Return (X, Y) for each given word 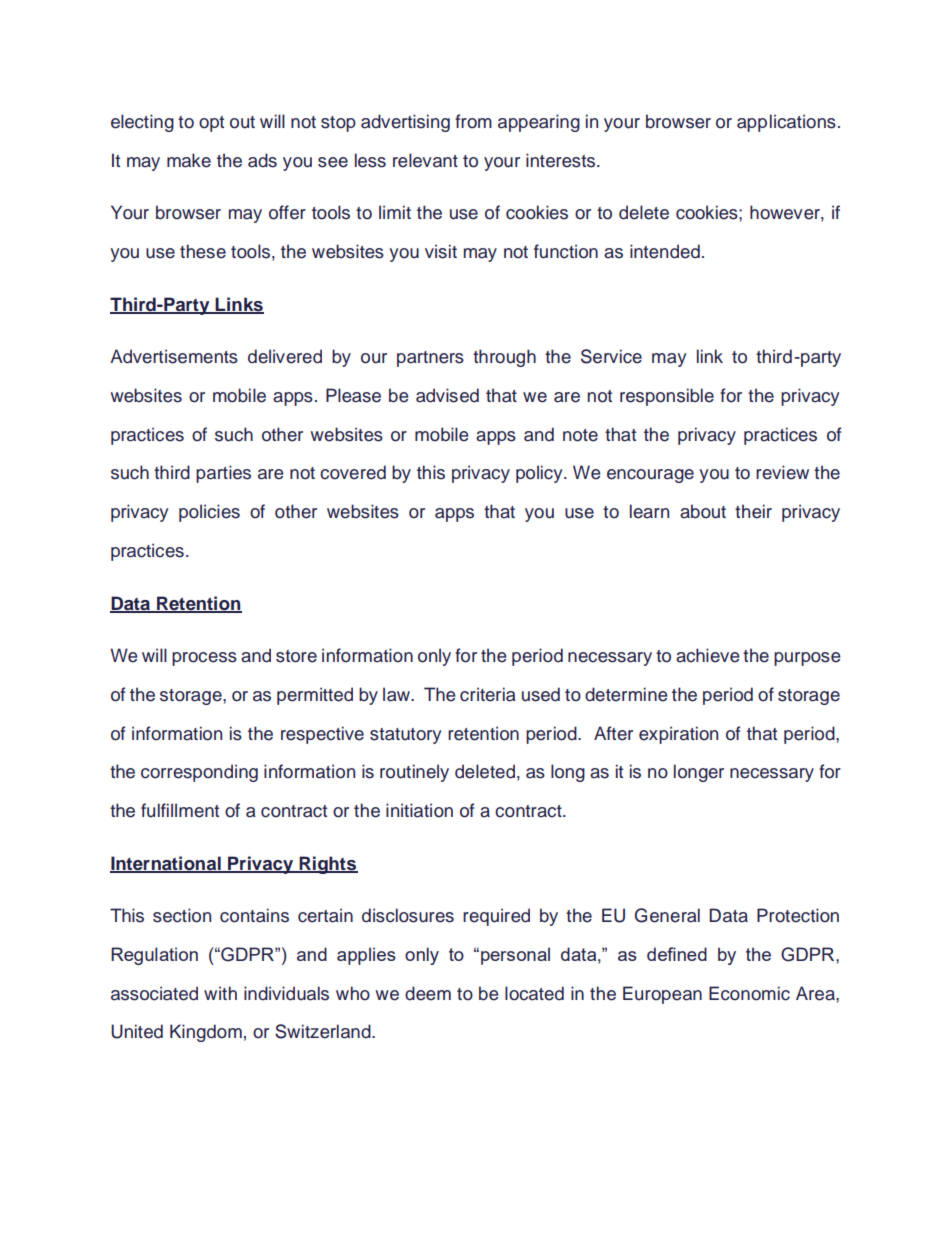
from (473, 121)
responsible (667, 397)
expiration (678, 735)
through (504, 358)
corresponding (199, 773)
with (220, 993)
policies (209, 513)
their (753, 511)
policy (540, 474)
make (189, 160)
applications (786, 123)
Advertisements (174, 356)
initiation (419, 810)
